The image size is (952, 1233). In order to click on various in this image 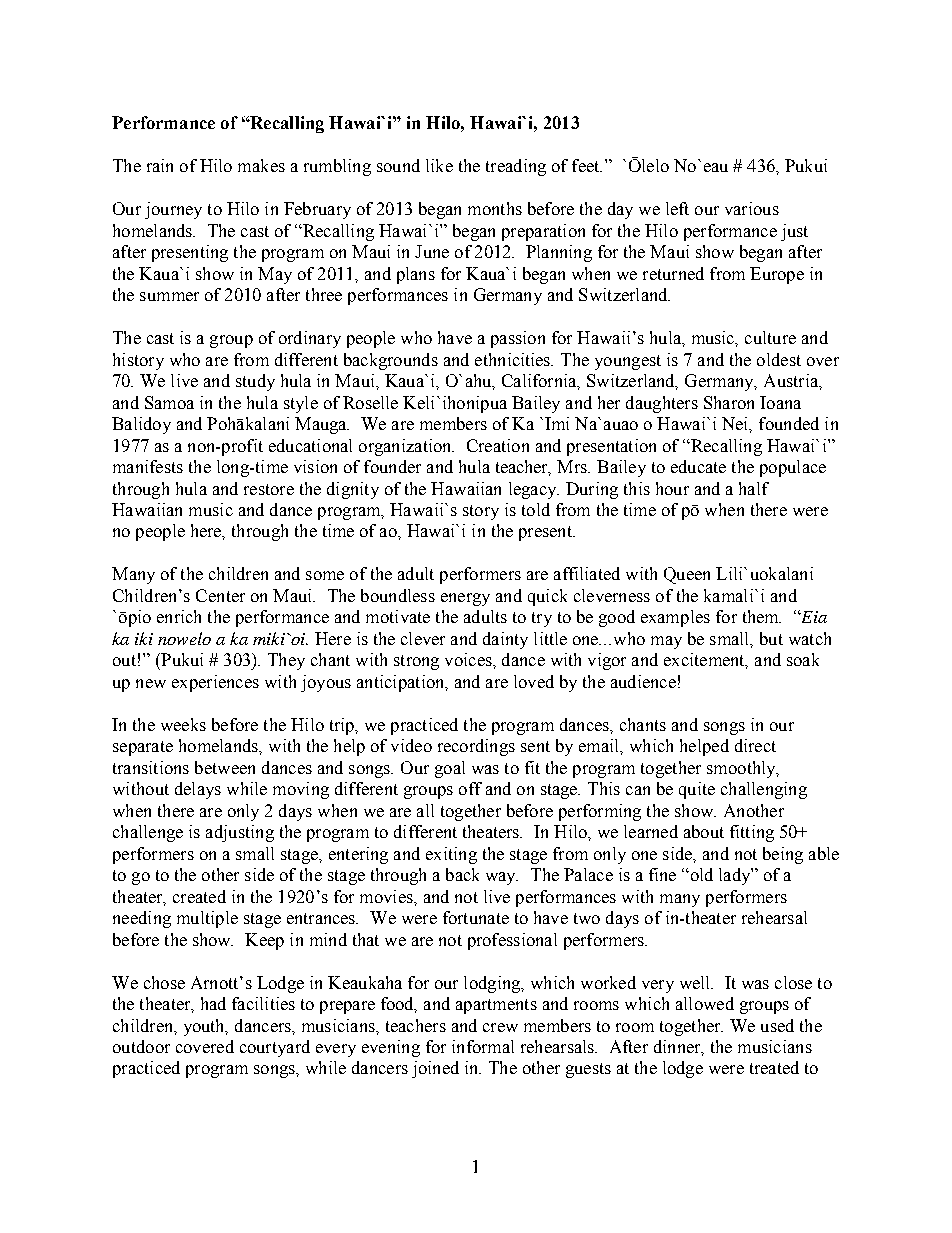, I will do `click(752, 208)`.
